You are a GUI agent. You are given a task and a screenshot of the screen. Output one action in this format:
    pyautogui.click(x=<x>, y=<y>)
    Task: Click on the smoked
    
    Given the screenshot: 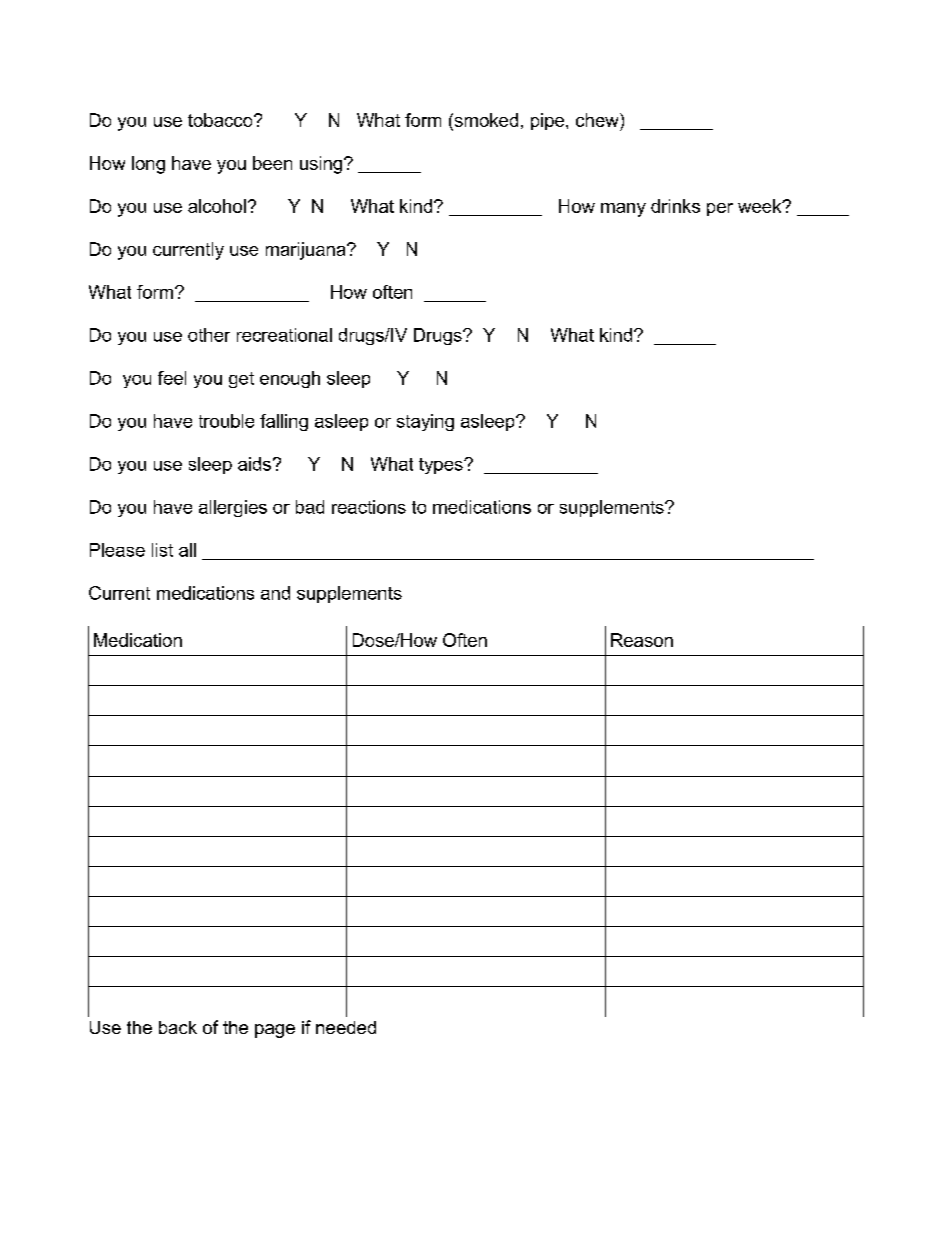 What is the action you would take?
    pyautogui.click(x=485, y=120)
